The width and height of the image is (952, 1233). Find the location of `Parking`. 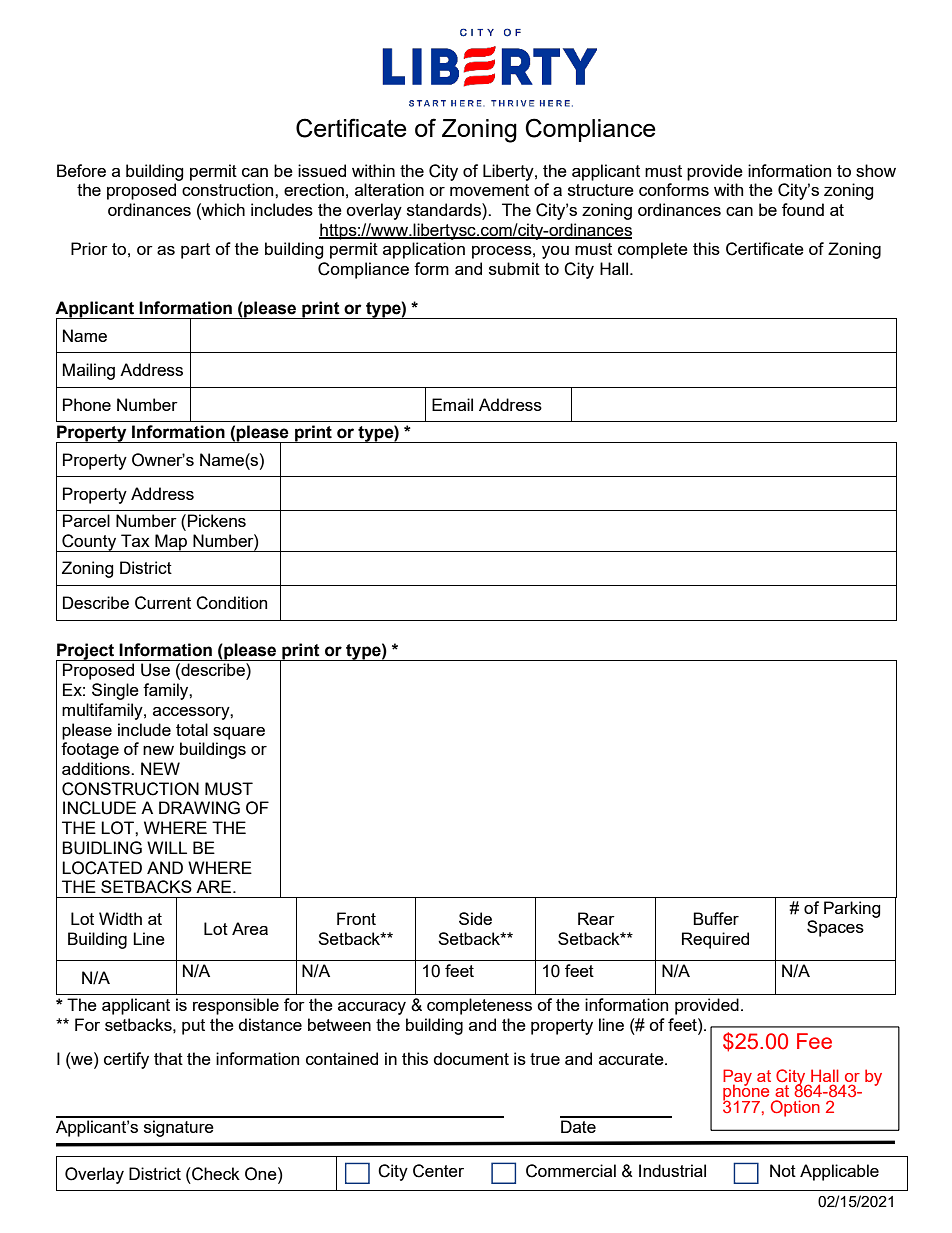

Parking is located at coordinates (852, 909).
